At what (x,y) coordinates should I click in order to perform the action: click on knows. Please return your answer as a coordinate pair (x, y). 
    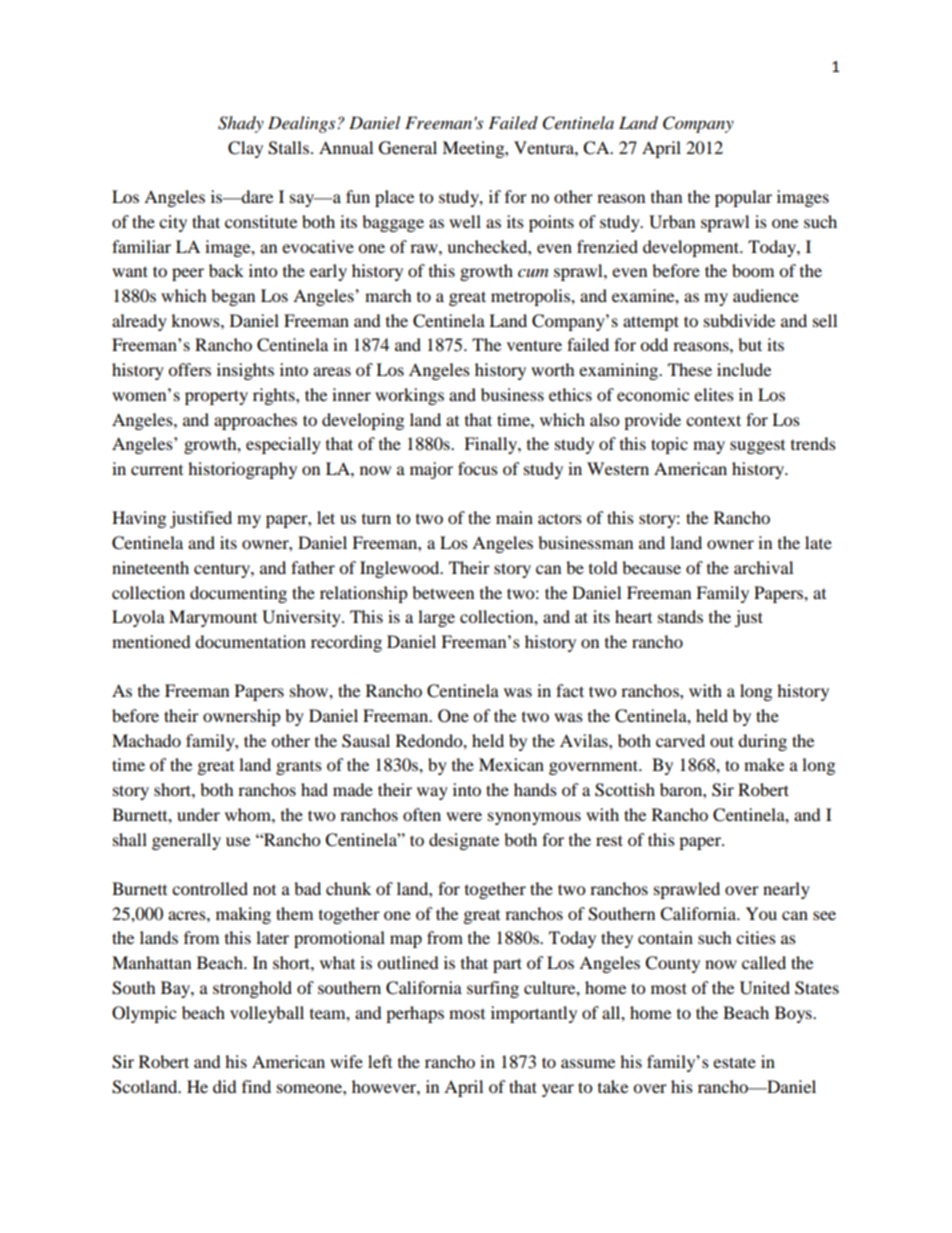
    Looking at the image, I should click on (196, 320).
